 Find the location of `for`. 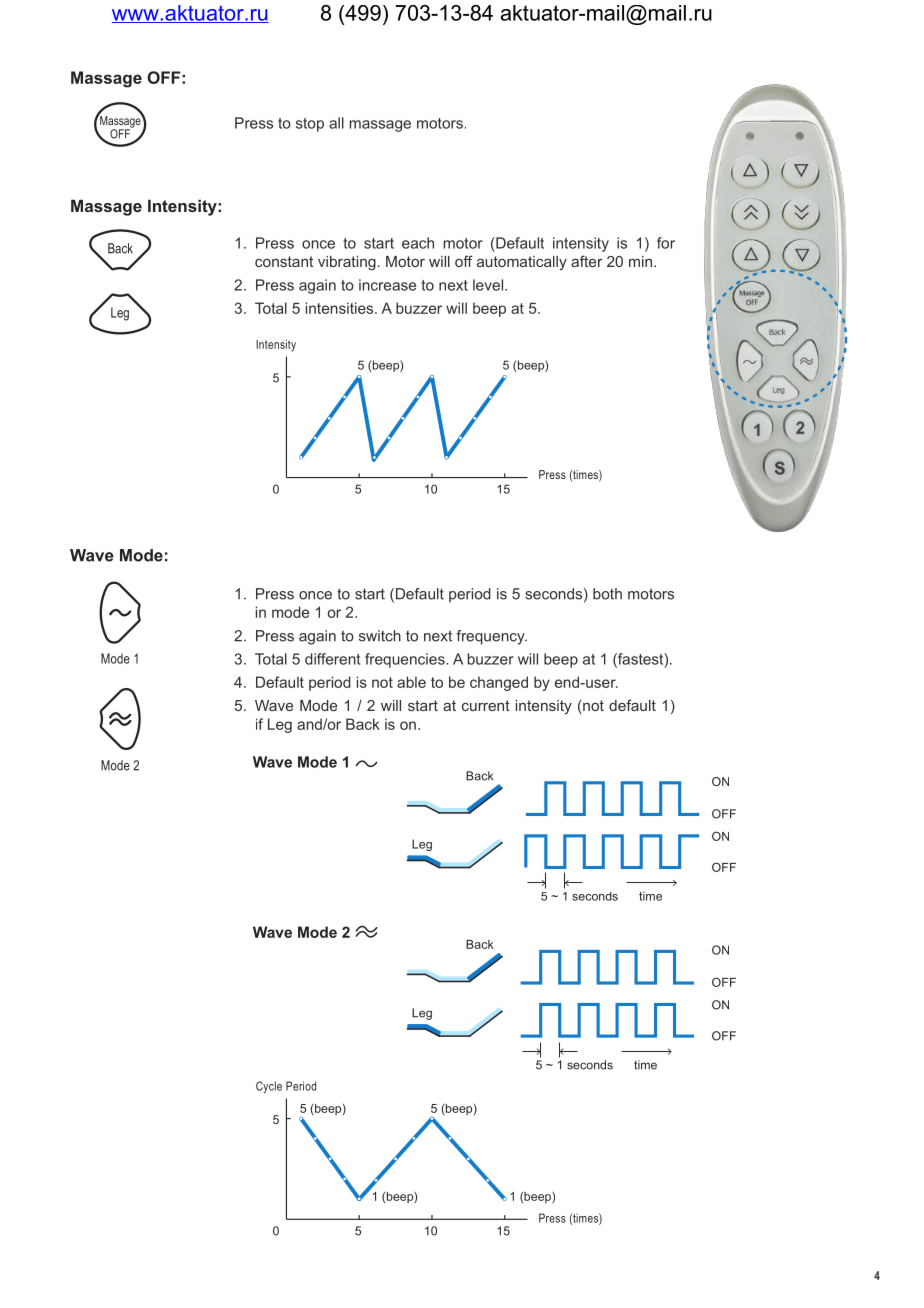

for is located at coordinates (666, 243).
